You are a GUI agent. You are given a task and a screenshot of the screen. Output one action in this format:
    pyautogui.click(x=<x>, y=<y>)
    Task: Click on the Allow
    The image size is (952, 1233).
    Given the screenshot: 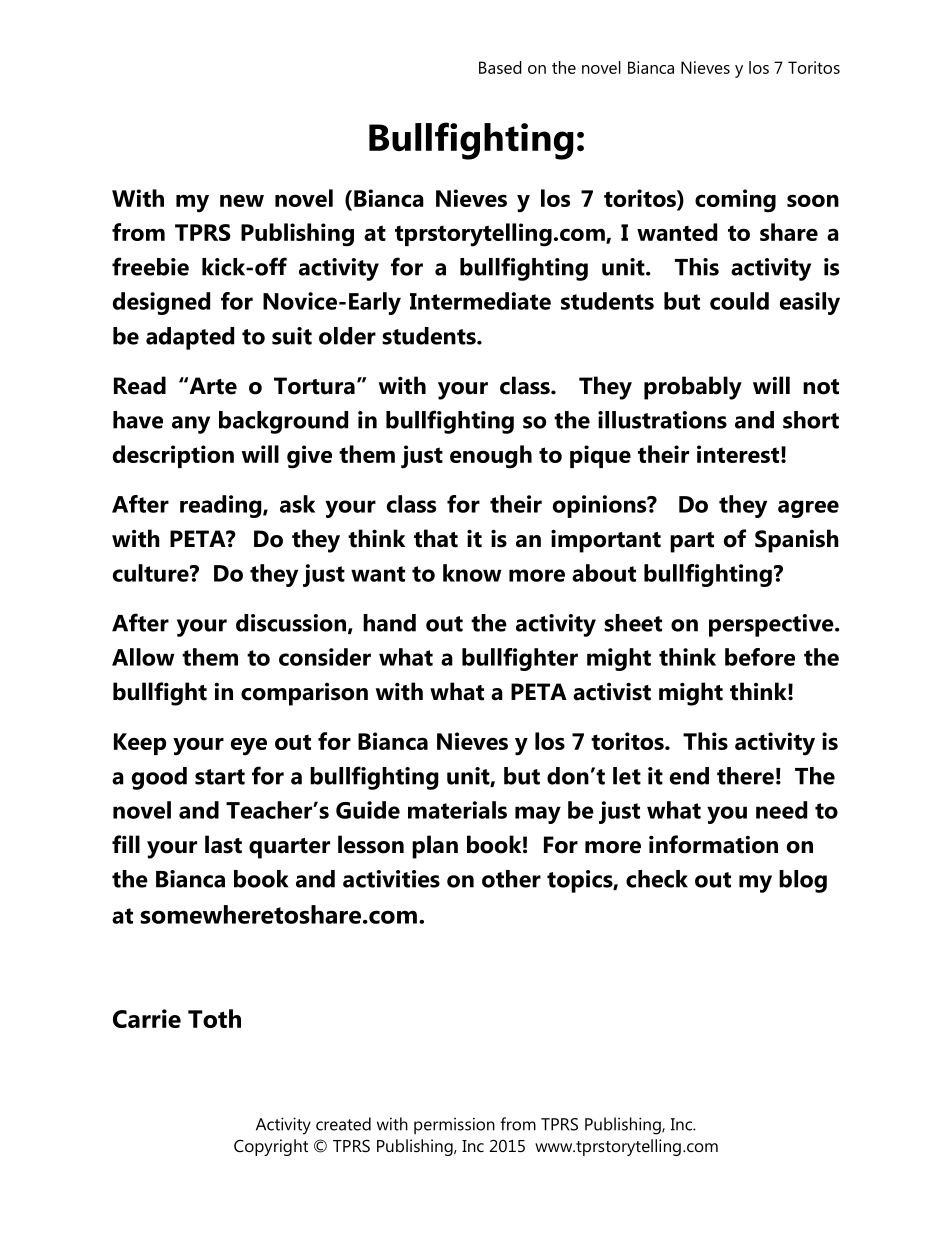 What is the action you would take?
    pyautogui.click(x=143, y=657)
